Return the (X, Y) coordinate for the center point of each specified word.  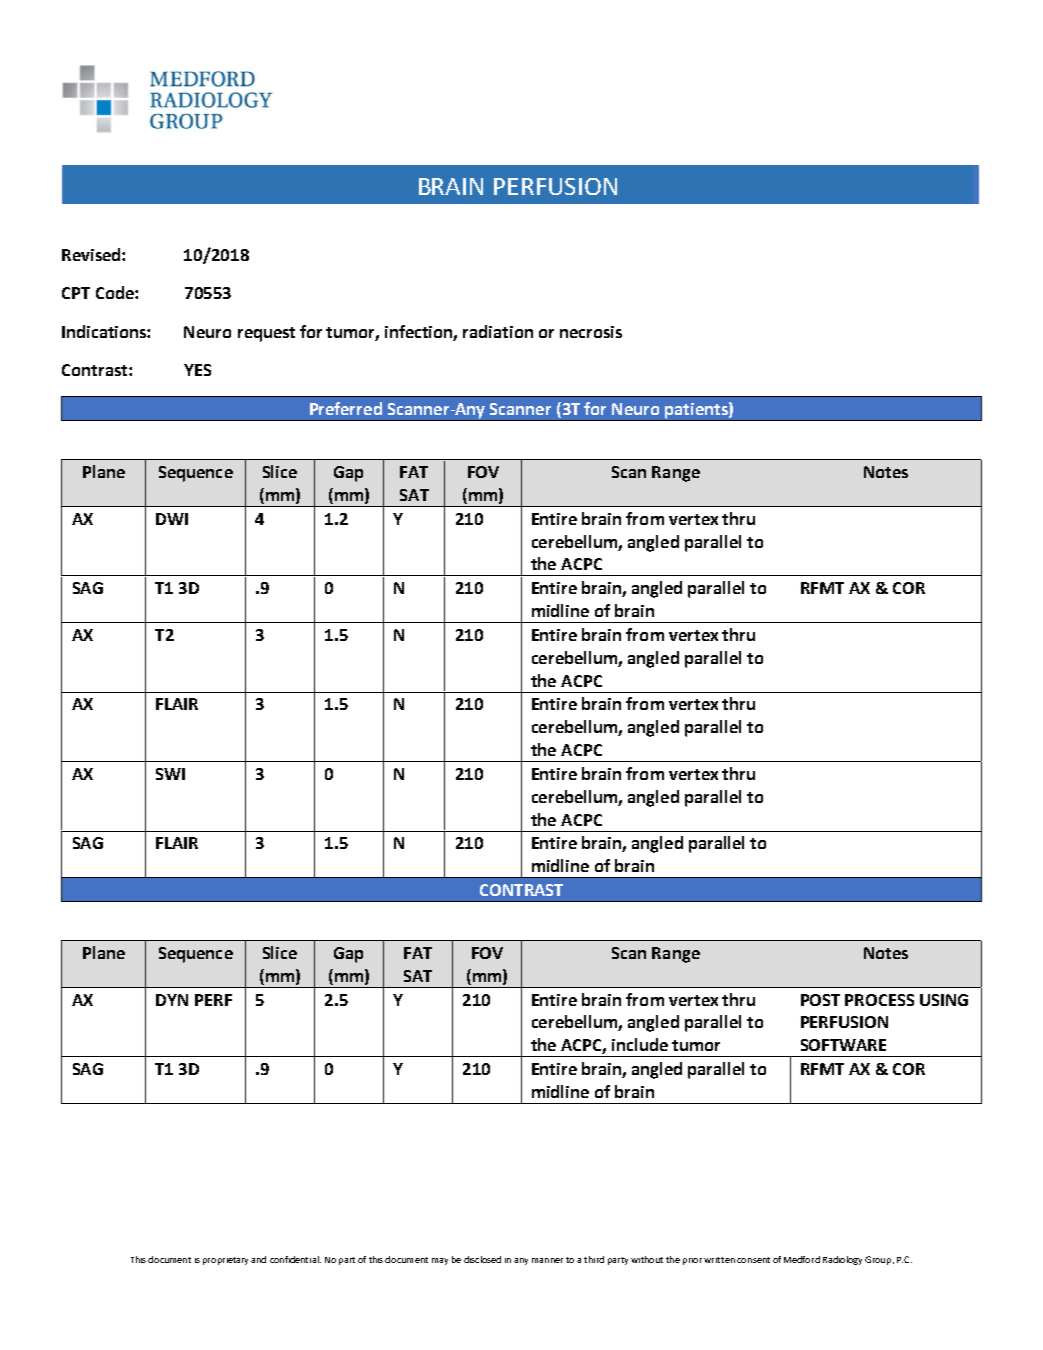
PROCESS (879, 1000)
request (266, 334)
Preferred (346, 408)
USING (944, 1000)
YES (197, 370)
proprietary (225, 1261)
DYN (172, 1000)
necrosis (591, 332)
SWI (170, 774)
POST (820, 1000)
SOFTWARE (843, 1045)
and (258, 1259)
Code (116, 292)
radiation (498, 331)
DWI (172, 519)
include (640, 1044)
